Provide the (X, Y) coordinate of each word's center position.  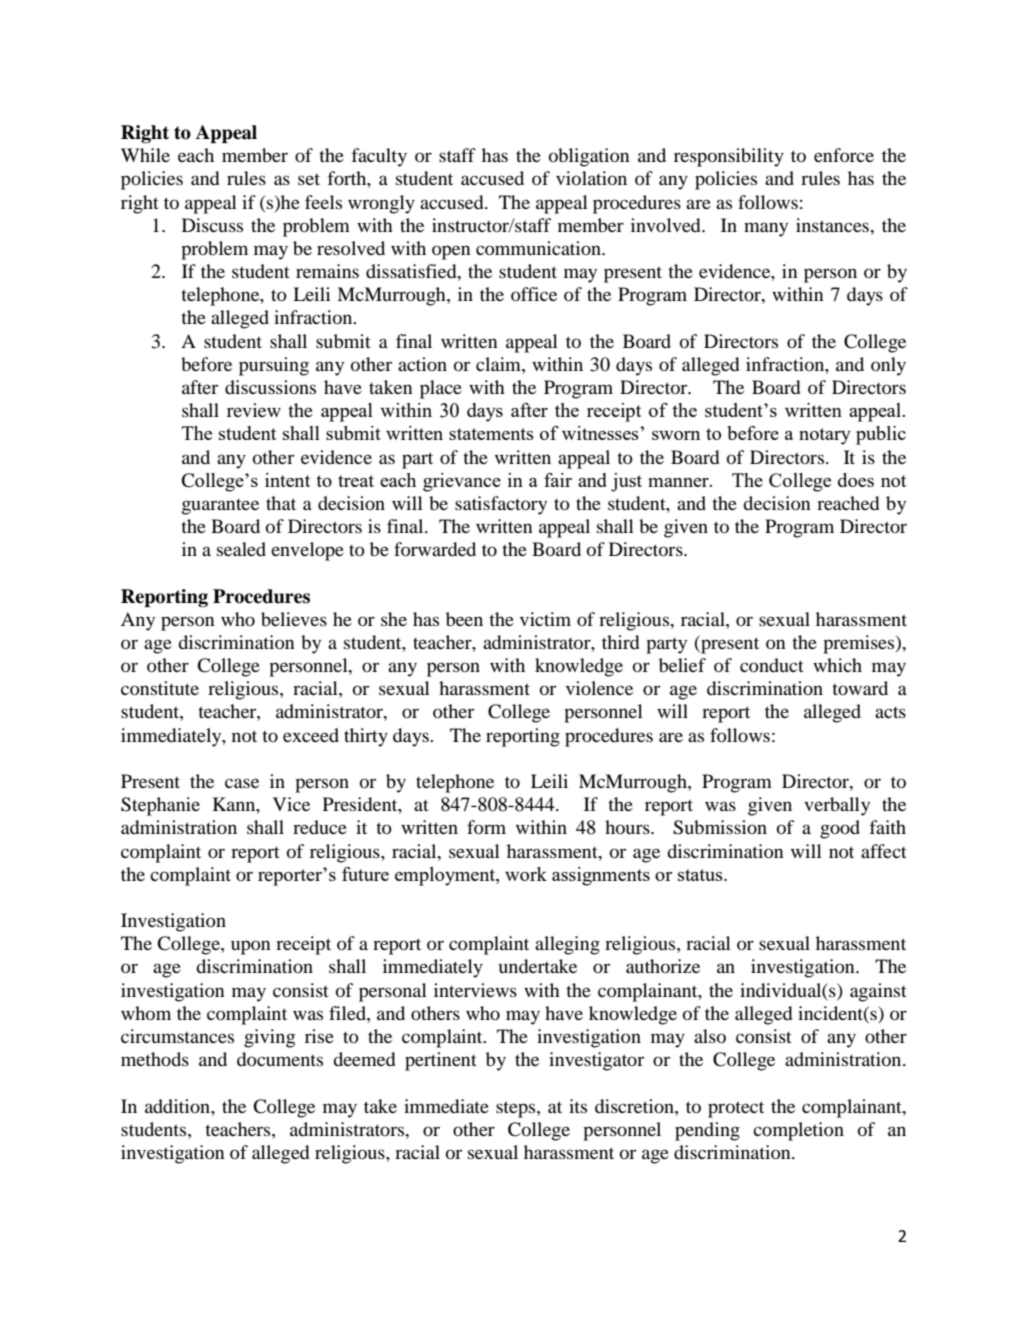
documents (280, 1059)
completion (798, 1131)
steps (517, 1109)
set (309, 179)
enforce (844, 155)
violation (591, 178)
